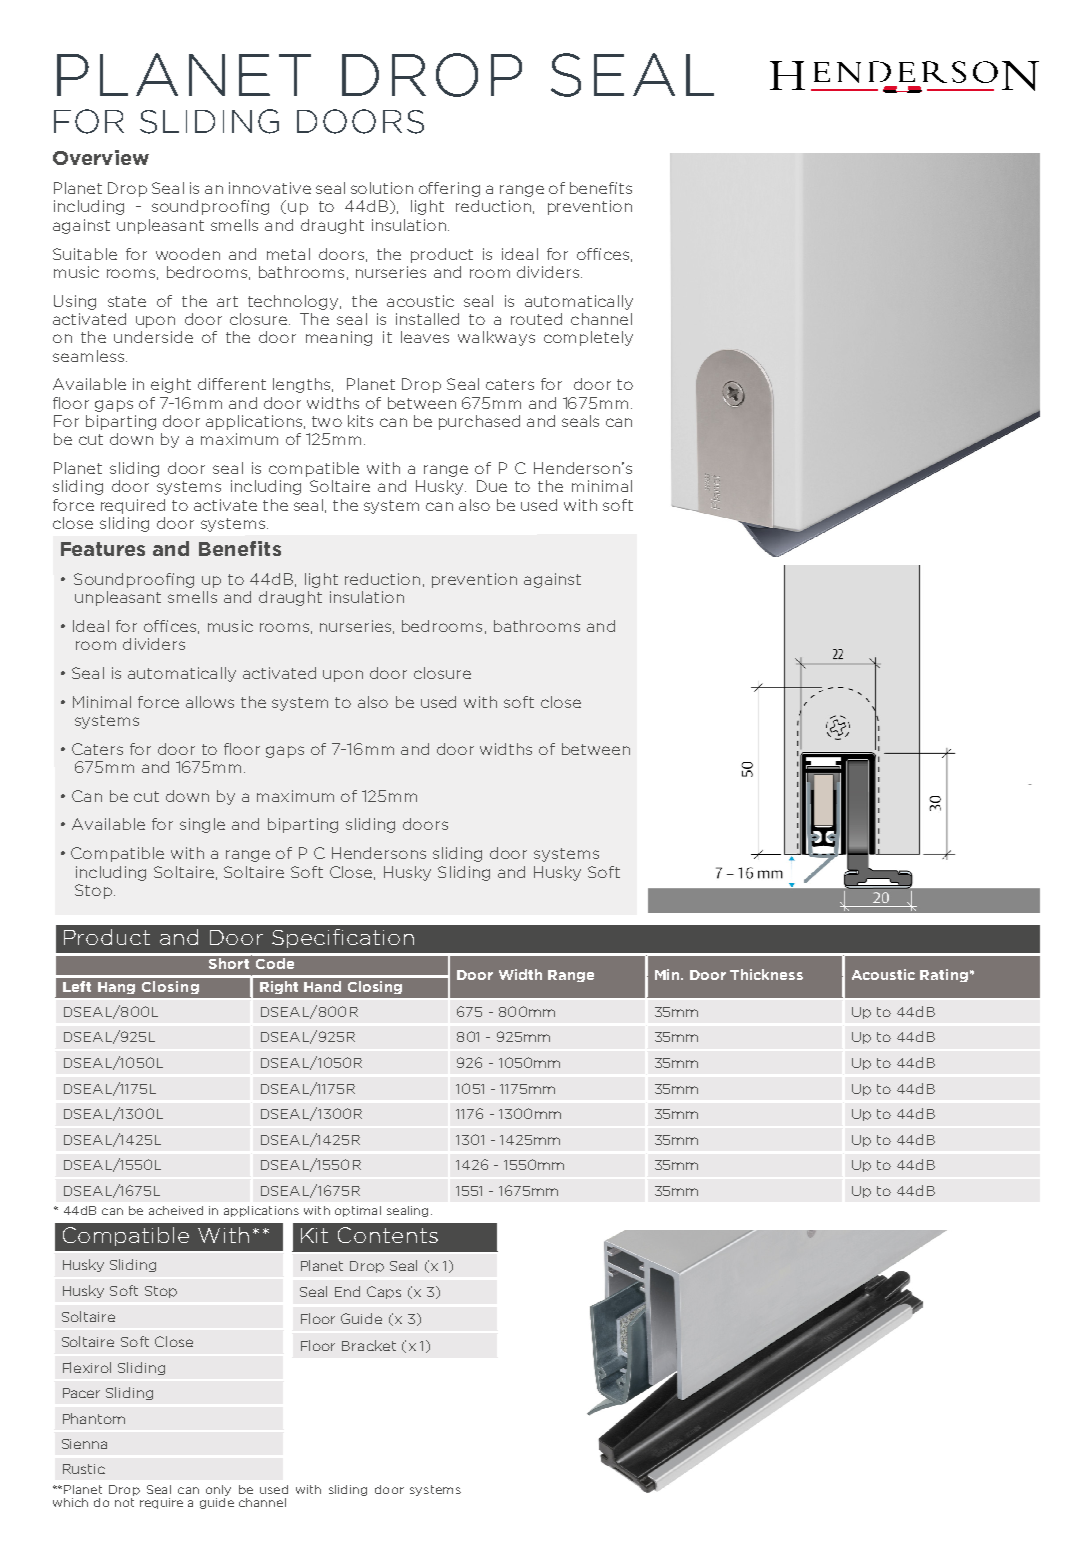 The width and height of the screenshot is (1092, 1544). I want to click on offering, so click(449, 189).
